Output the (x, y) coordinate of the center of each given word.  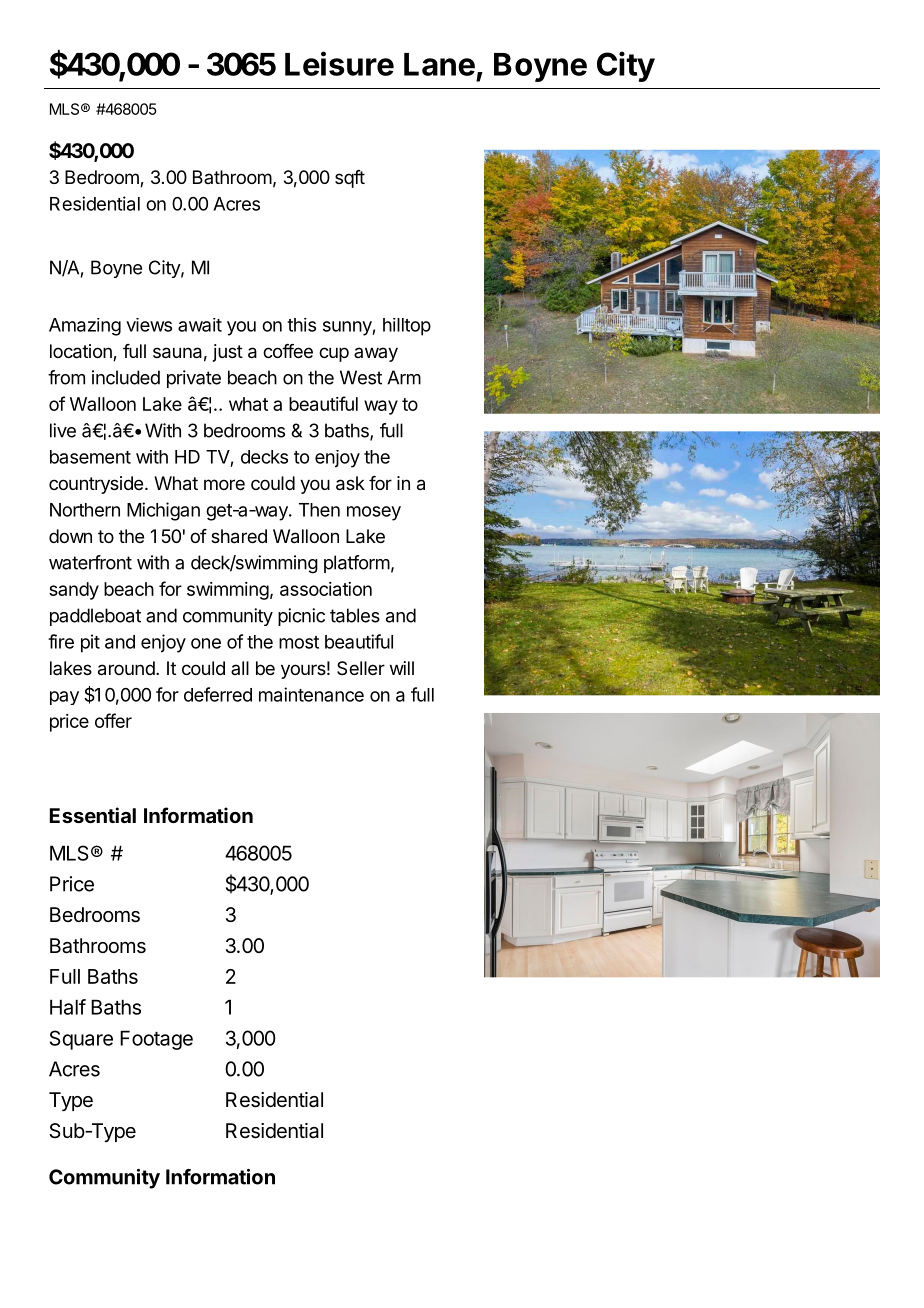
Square (81, 1040)
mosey (374, 513)
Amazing (85, 327)
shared (239, 536)
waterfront (90, 562)
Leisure (339, 63)
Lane (439, 64)
